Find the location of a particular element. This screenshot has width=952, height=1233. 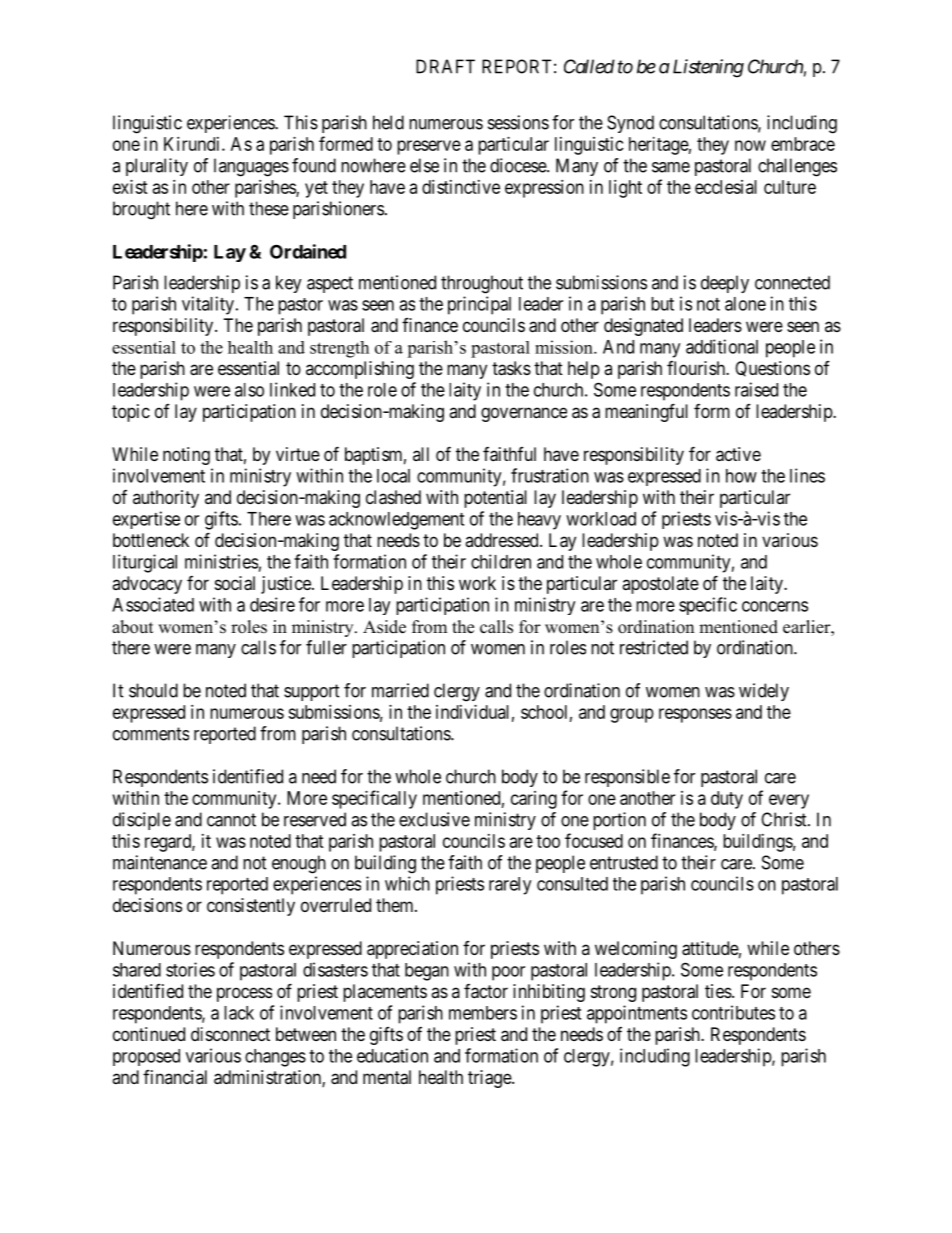

disconnect is located at coordinates (230, 1034).
